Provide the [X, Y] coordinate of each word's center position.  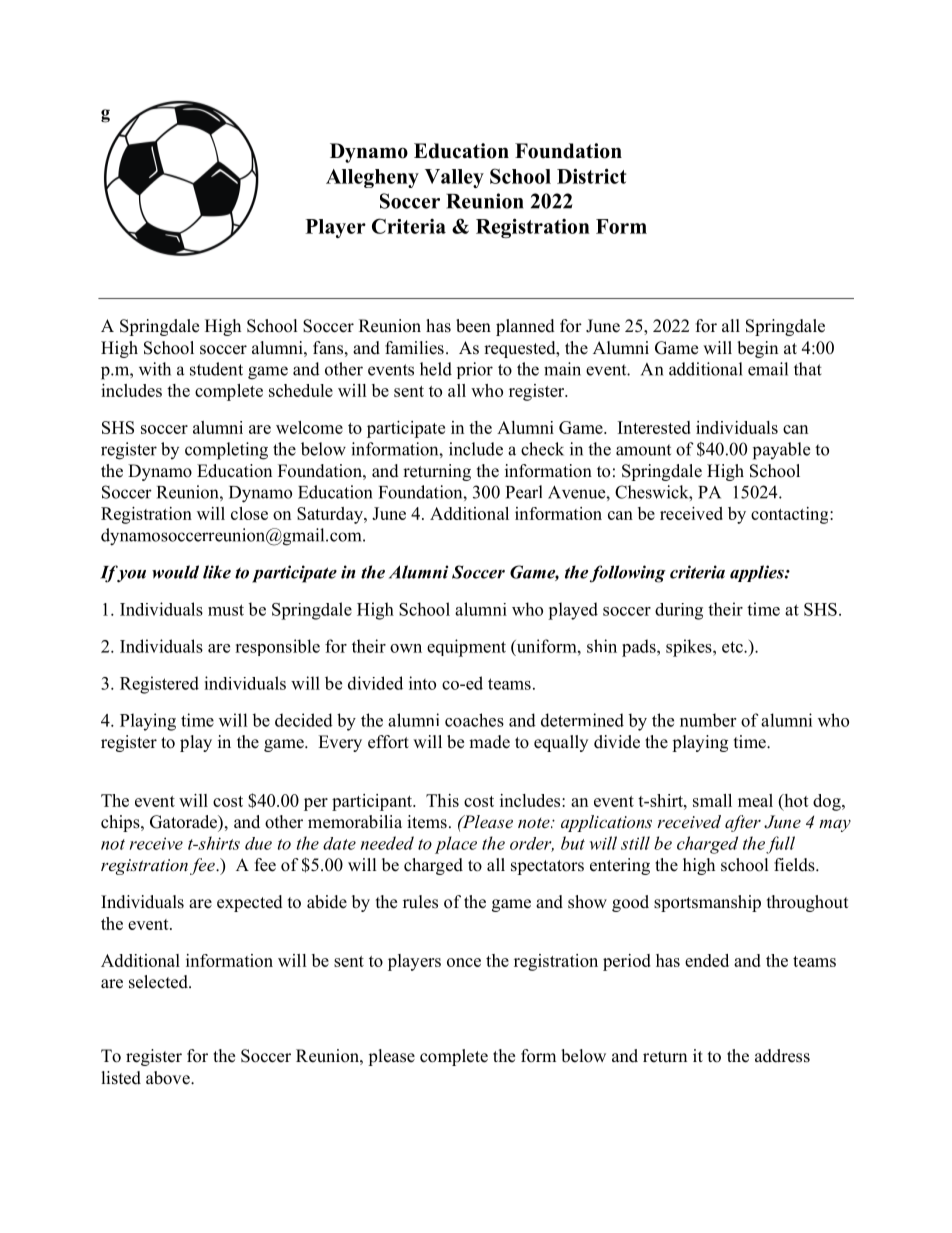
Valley [454, 178]
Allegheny [372, 178]
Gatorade [184, 822]
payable [781, 451]
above [169, 1078]
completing [226, 451]
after [743, 823]
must [226, 610]
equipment [466, 648]
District [591, 176]
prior [475, 370]
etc [733, 647]
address [782, 1056]
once [464, 962]
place [456, 845]
